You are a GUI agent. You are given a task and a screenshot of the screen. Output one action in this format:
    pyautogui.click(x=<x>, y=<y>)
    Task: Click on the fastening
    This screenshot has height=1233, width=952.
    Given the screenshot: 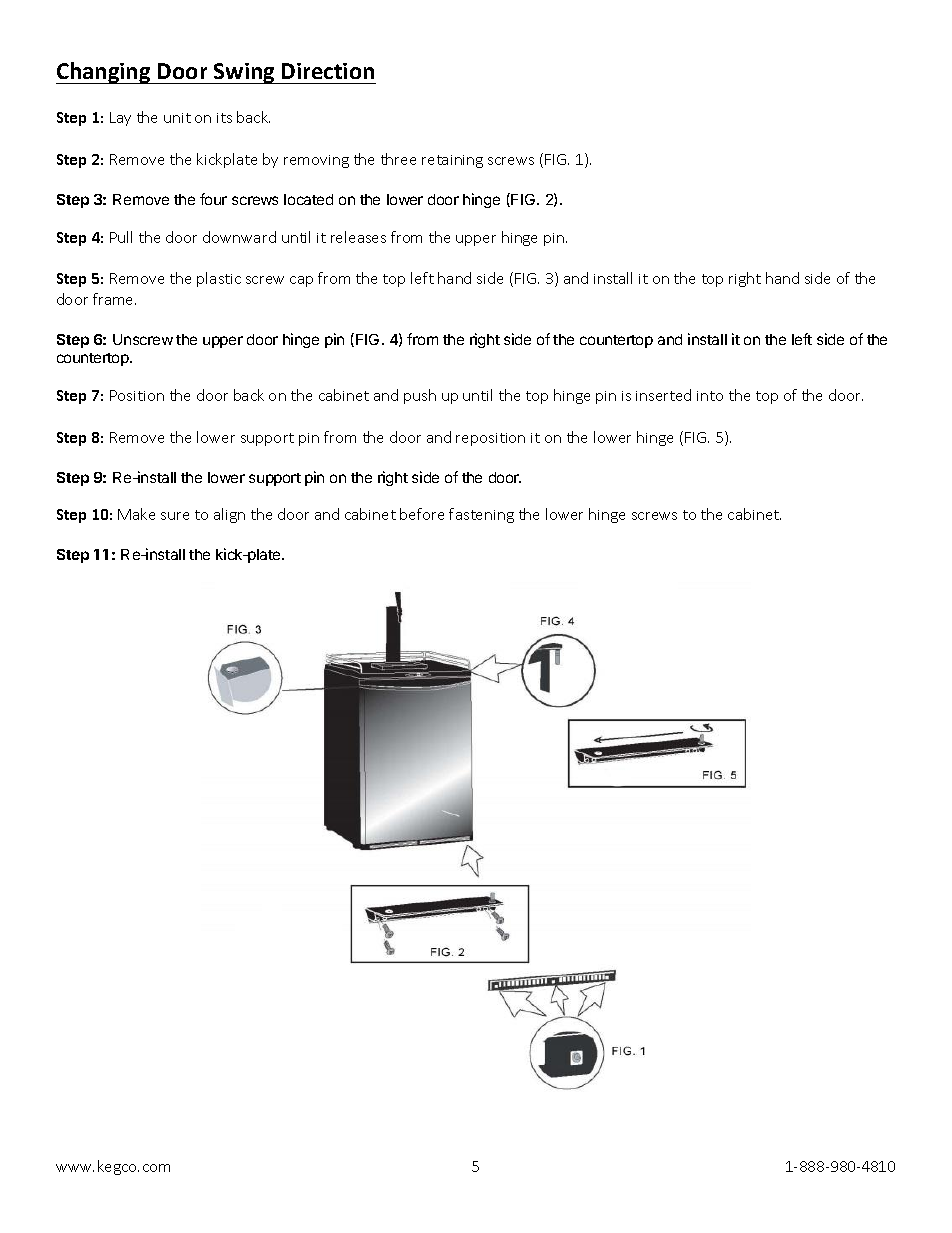 What is the action you would take?
    pyautogui.click(x=481, y=515)
